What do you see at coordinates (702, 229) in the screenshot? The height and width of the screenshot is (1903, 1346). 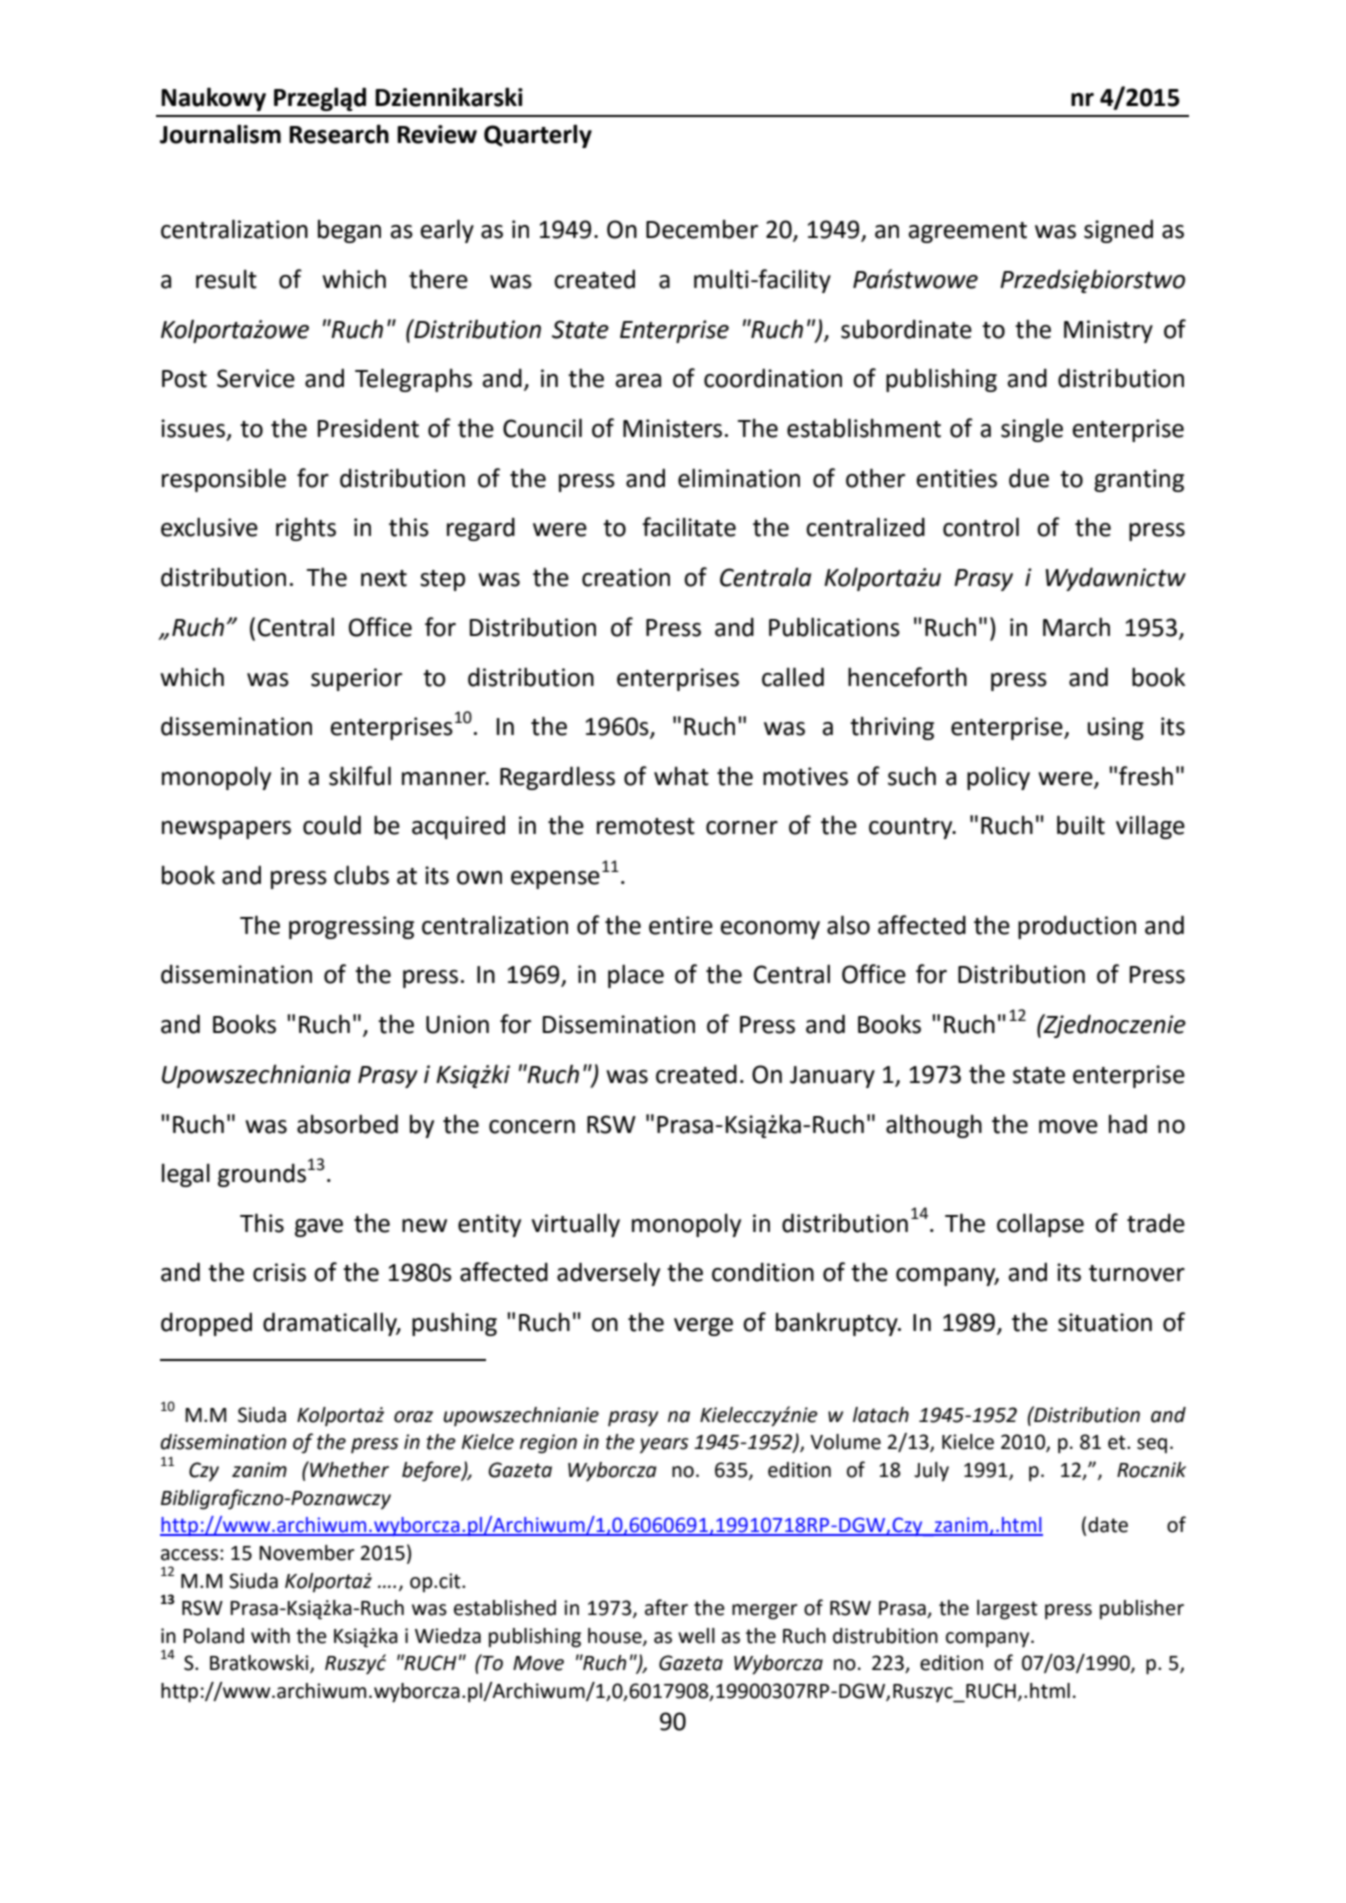 I see `December` at bounding box center [702, 229].
